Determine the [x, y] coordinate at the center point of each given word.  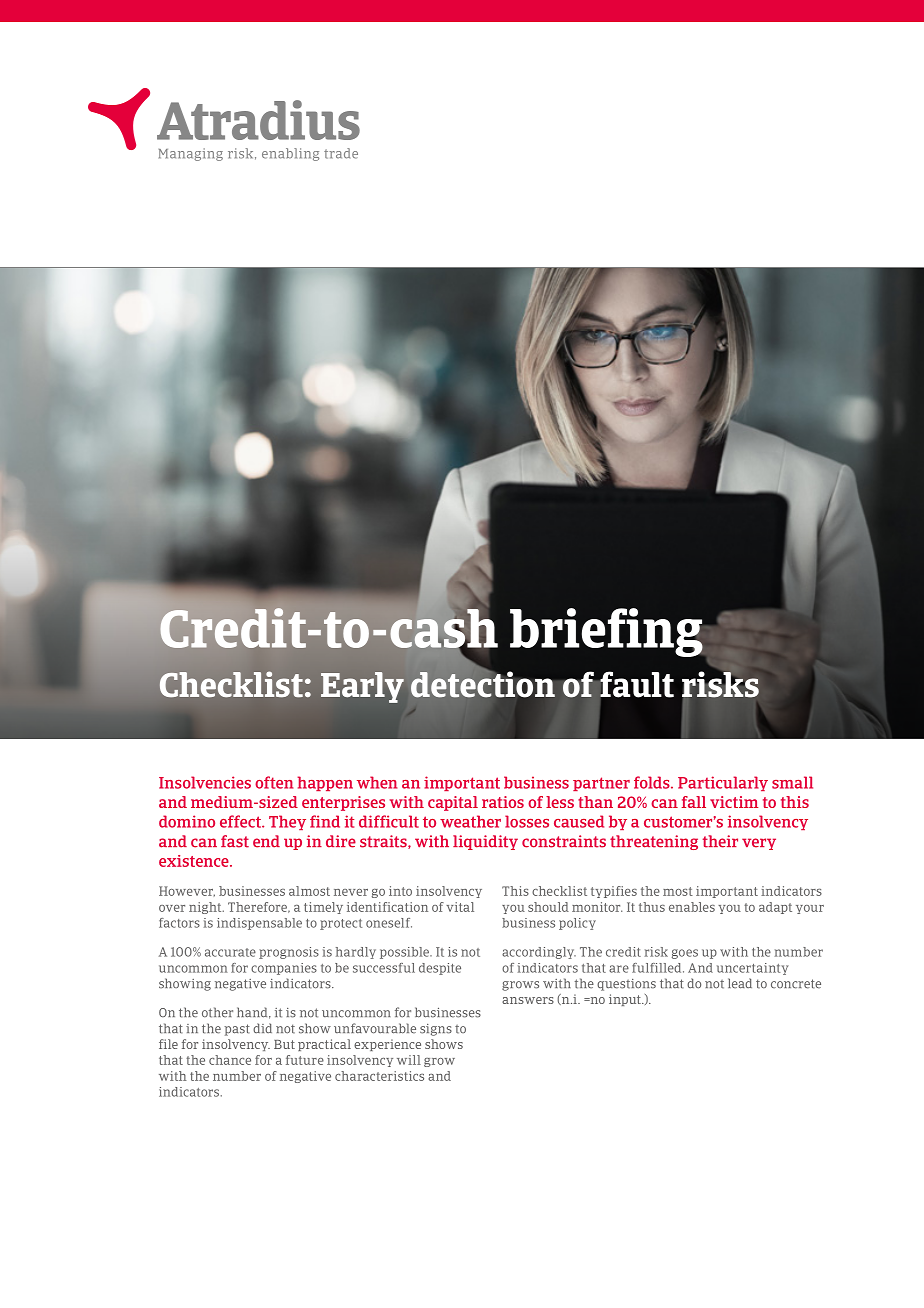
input [626, 1000]
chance [230, 1060]
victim [734, 802]
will [409, 1060]
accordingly [539, 953]
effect [241, 821]
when [377, 782]
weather [470, 821]
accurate [230, 952]
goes [685, 954]
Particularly [723, 783]
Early [362, 687]
